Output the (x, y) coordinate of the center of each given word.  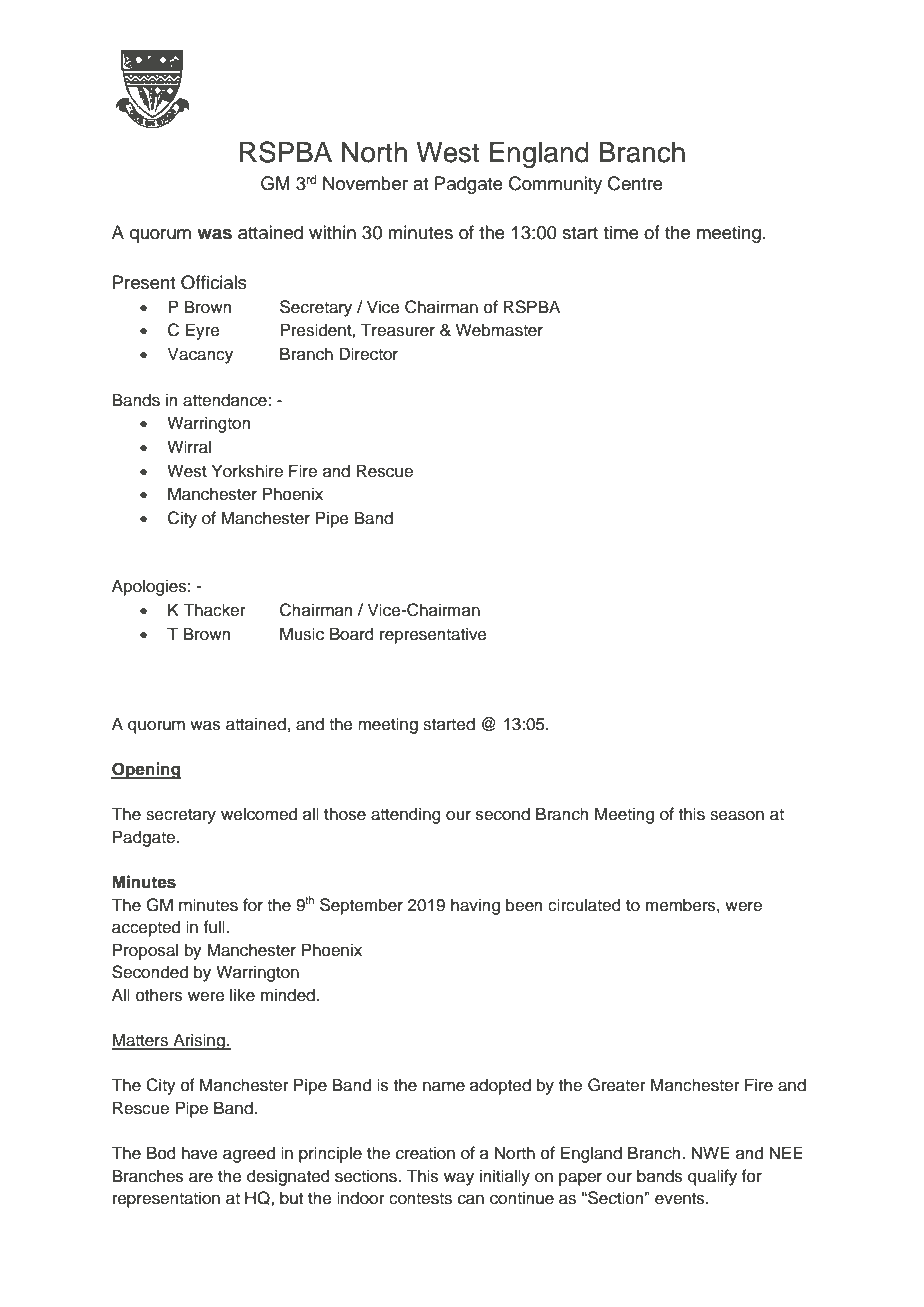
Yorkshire (247, 471)
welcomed (259, 814)
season (737, 816)
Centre (635, 183)
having (475, 906)
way (459, 1179)
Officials (214, 282)
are (201, 1178)
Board (352, 634)
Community (555, 185)
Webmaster (499, 330)
